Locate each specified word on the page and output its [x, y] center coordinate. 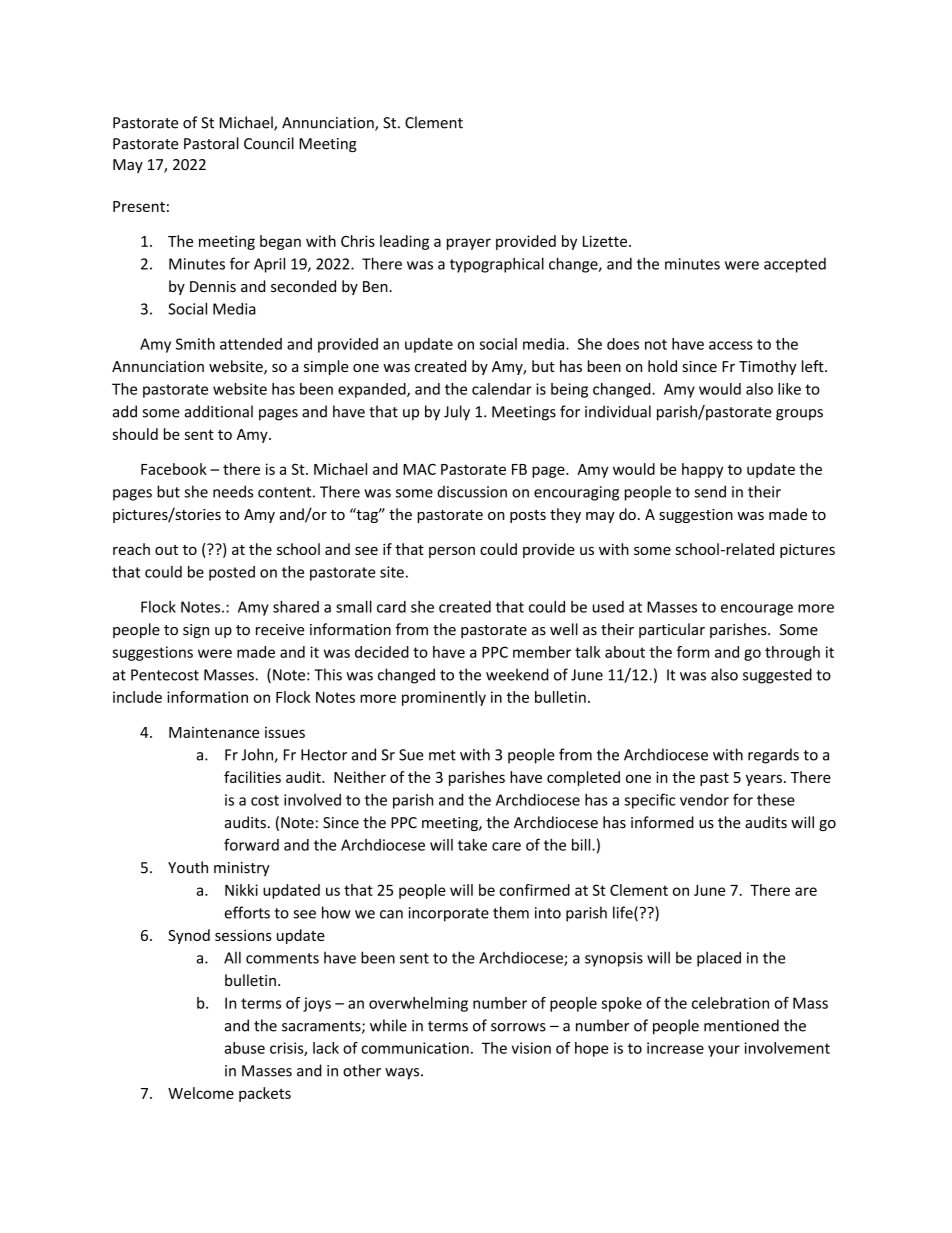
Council [269, 143]
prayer [469, 244]
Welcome [201, 1093]
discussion [472, 492]
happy [702, 470]
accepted [795, 265]
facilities [252, 777]
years [764, 780]
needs [233, 491]
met [442, 755]
